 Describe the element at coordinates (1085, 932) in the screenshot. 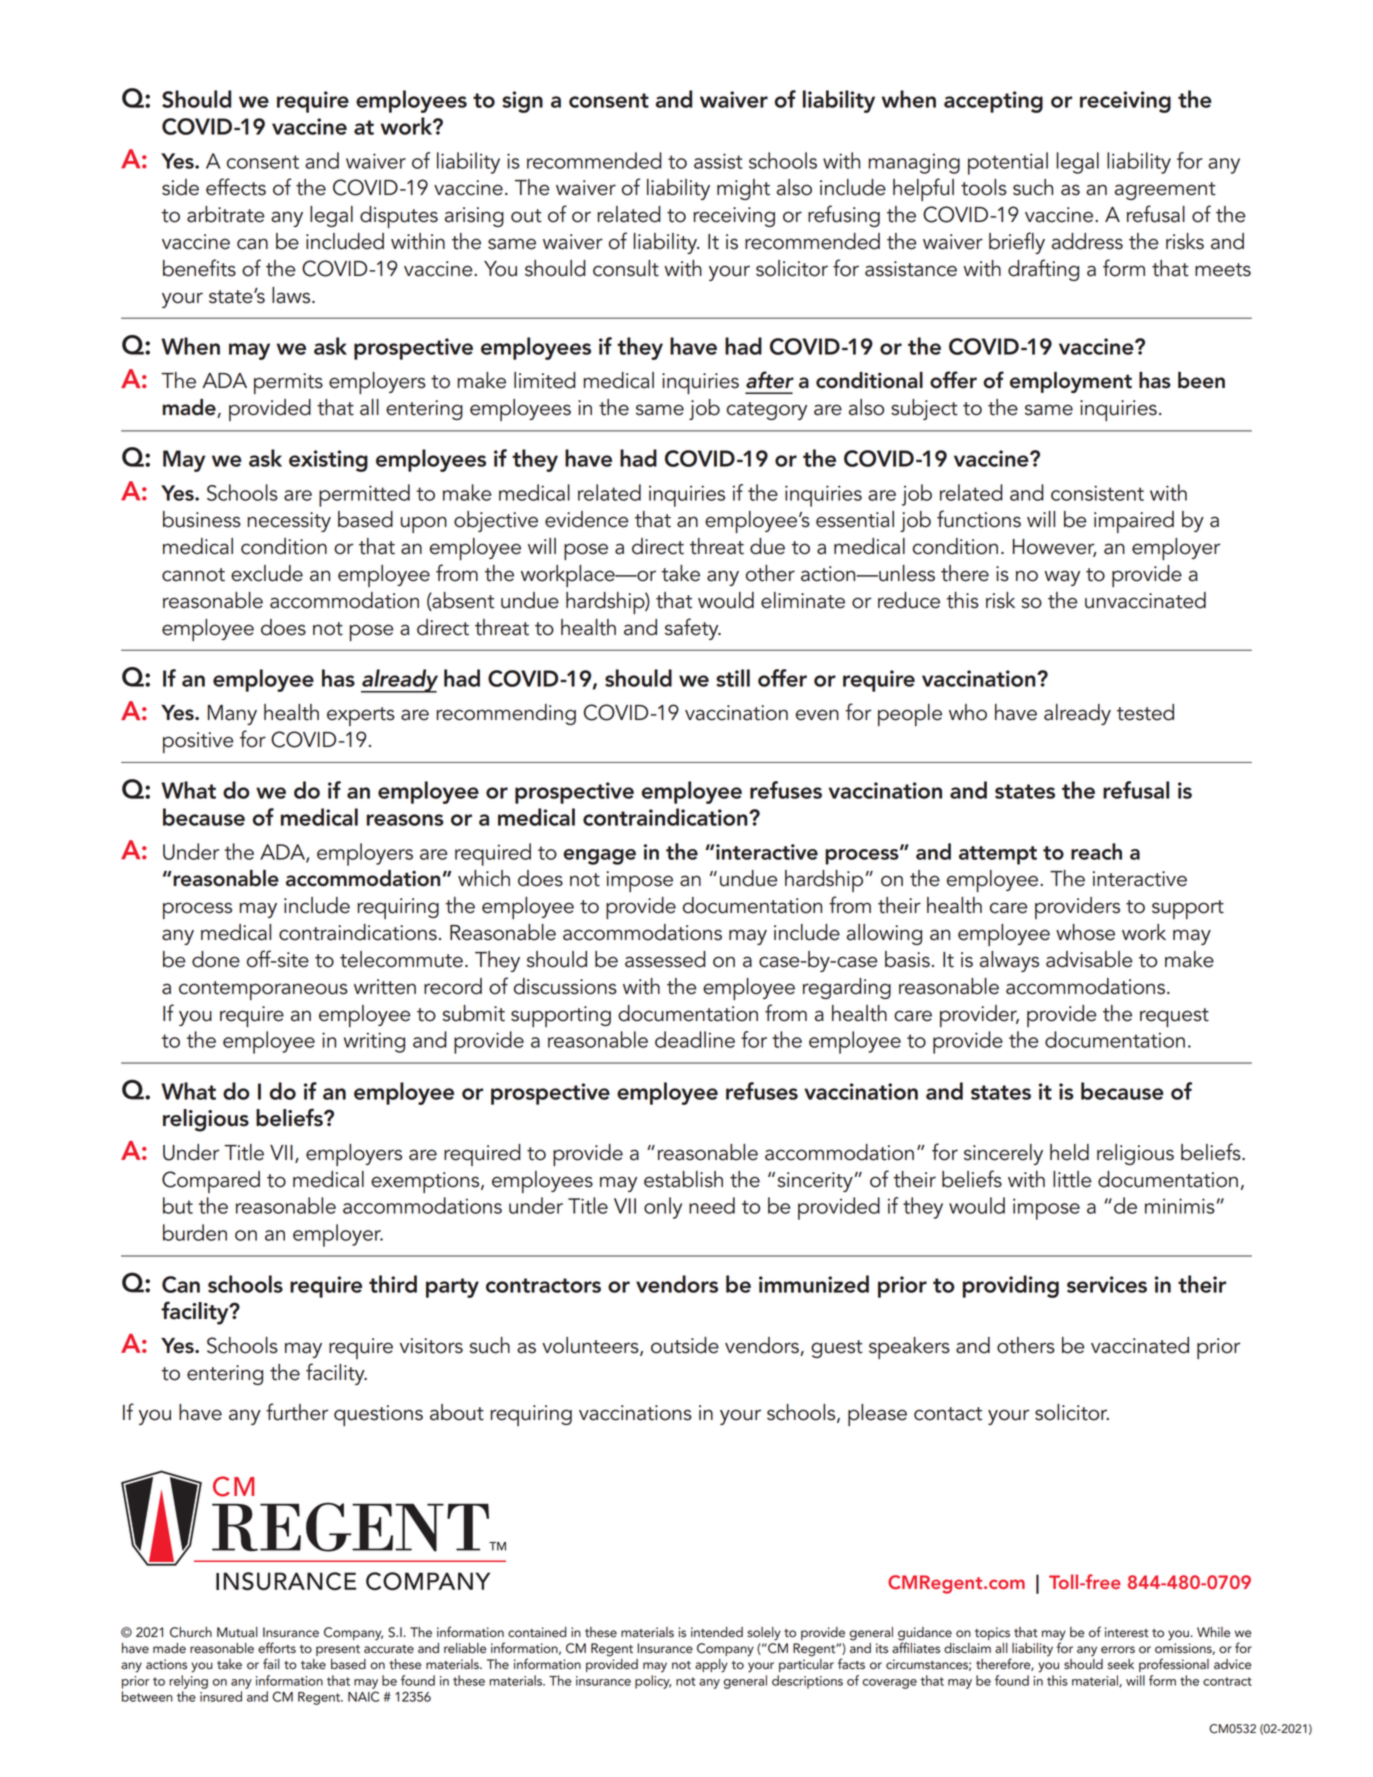

I see `whose` at that location.
